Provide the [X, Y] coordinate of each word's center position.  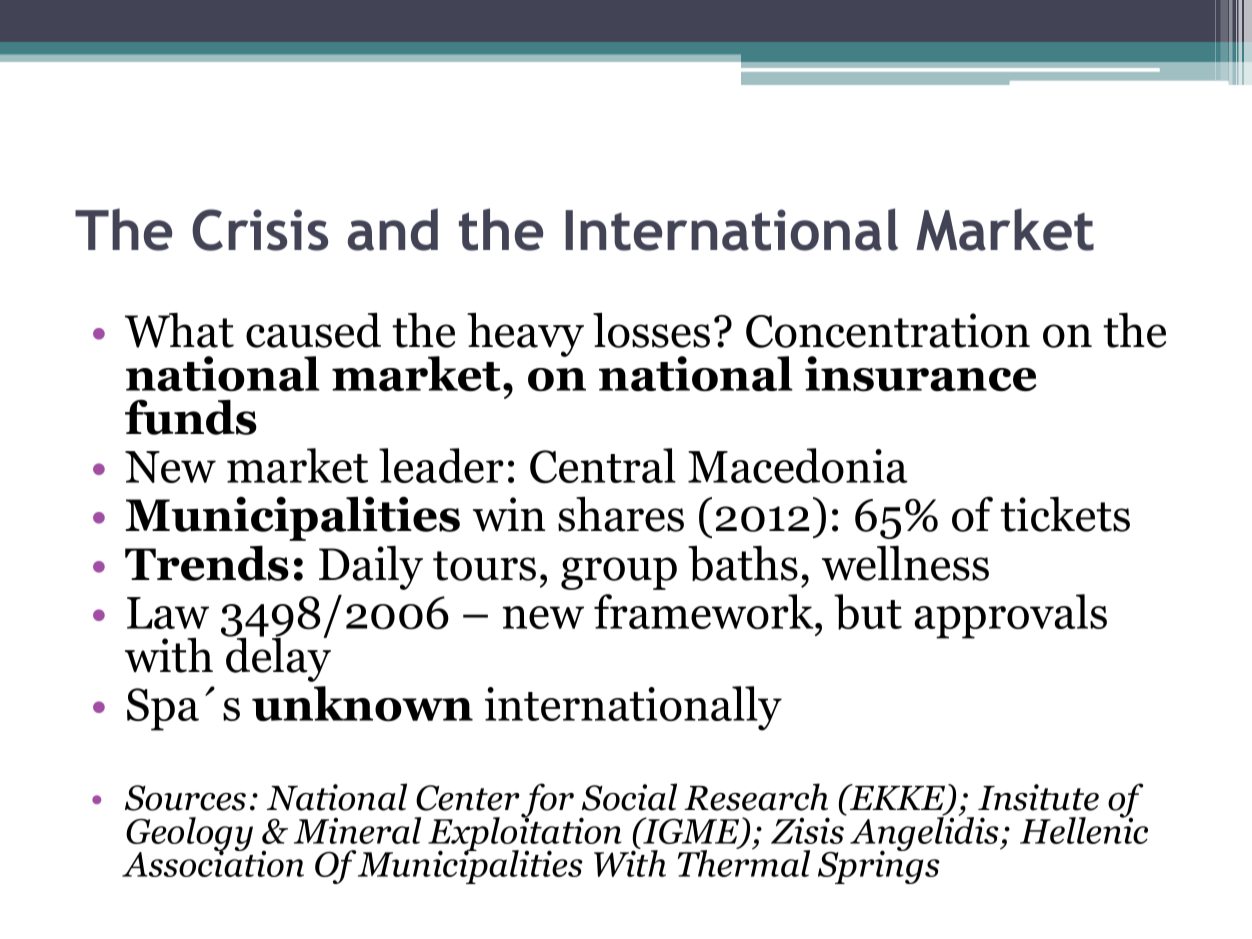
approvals [1010, 616]
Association [213, 863]
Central [603, 466]
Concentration [888, 330]
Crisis [260, 230]
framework [705, 611]
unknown [362, 704]
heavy [525, 335]
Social [629, 797]
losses [651, 330]
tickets [1065, 514]
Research [756, 797]
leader [441, 465]
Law [168, 613]
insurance [921, 374]
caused [313, 330]
